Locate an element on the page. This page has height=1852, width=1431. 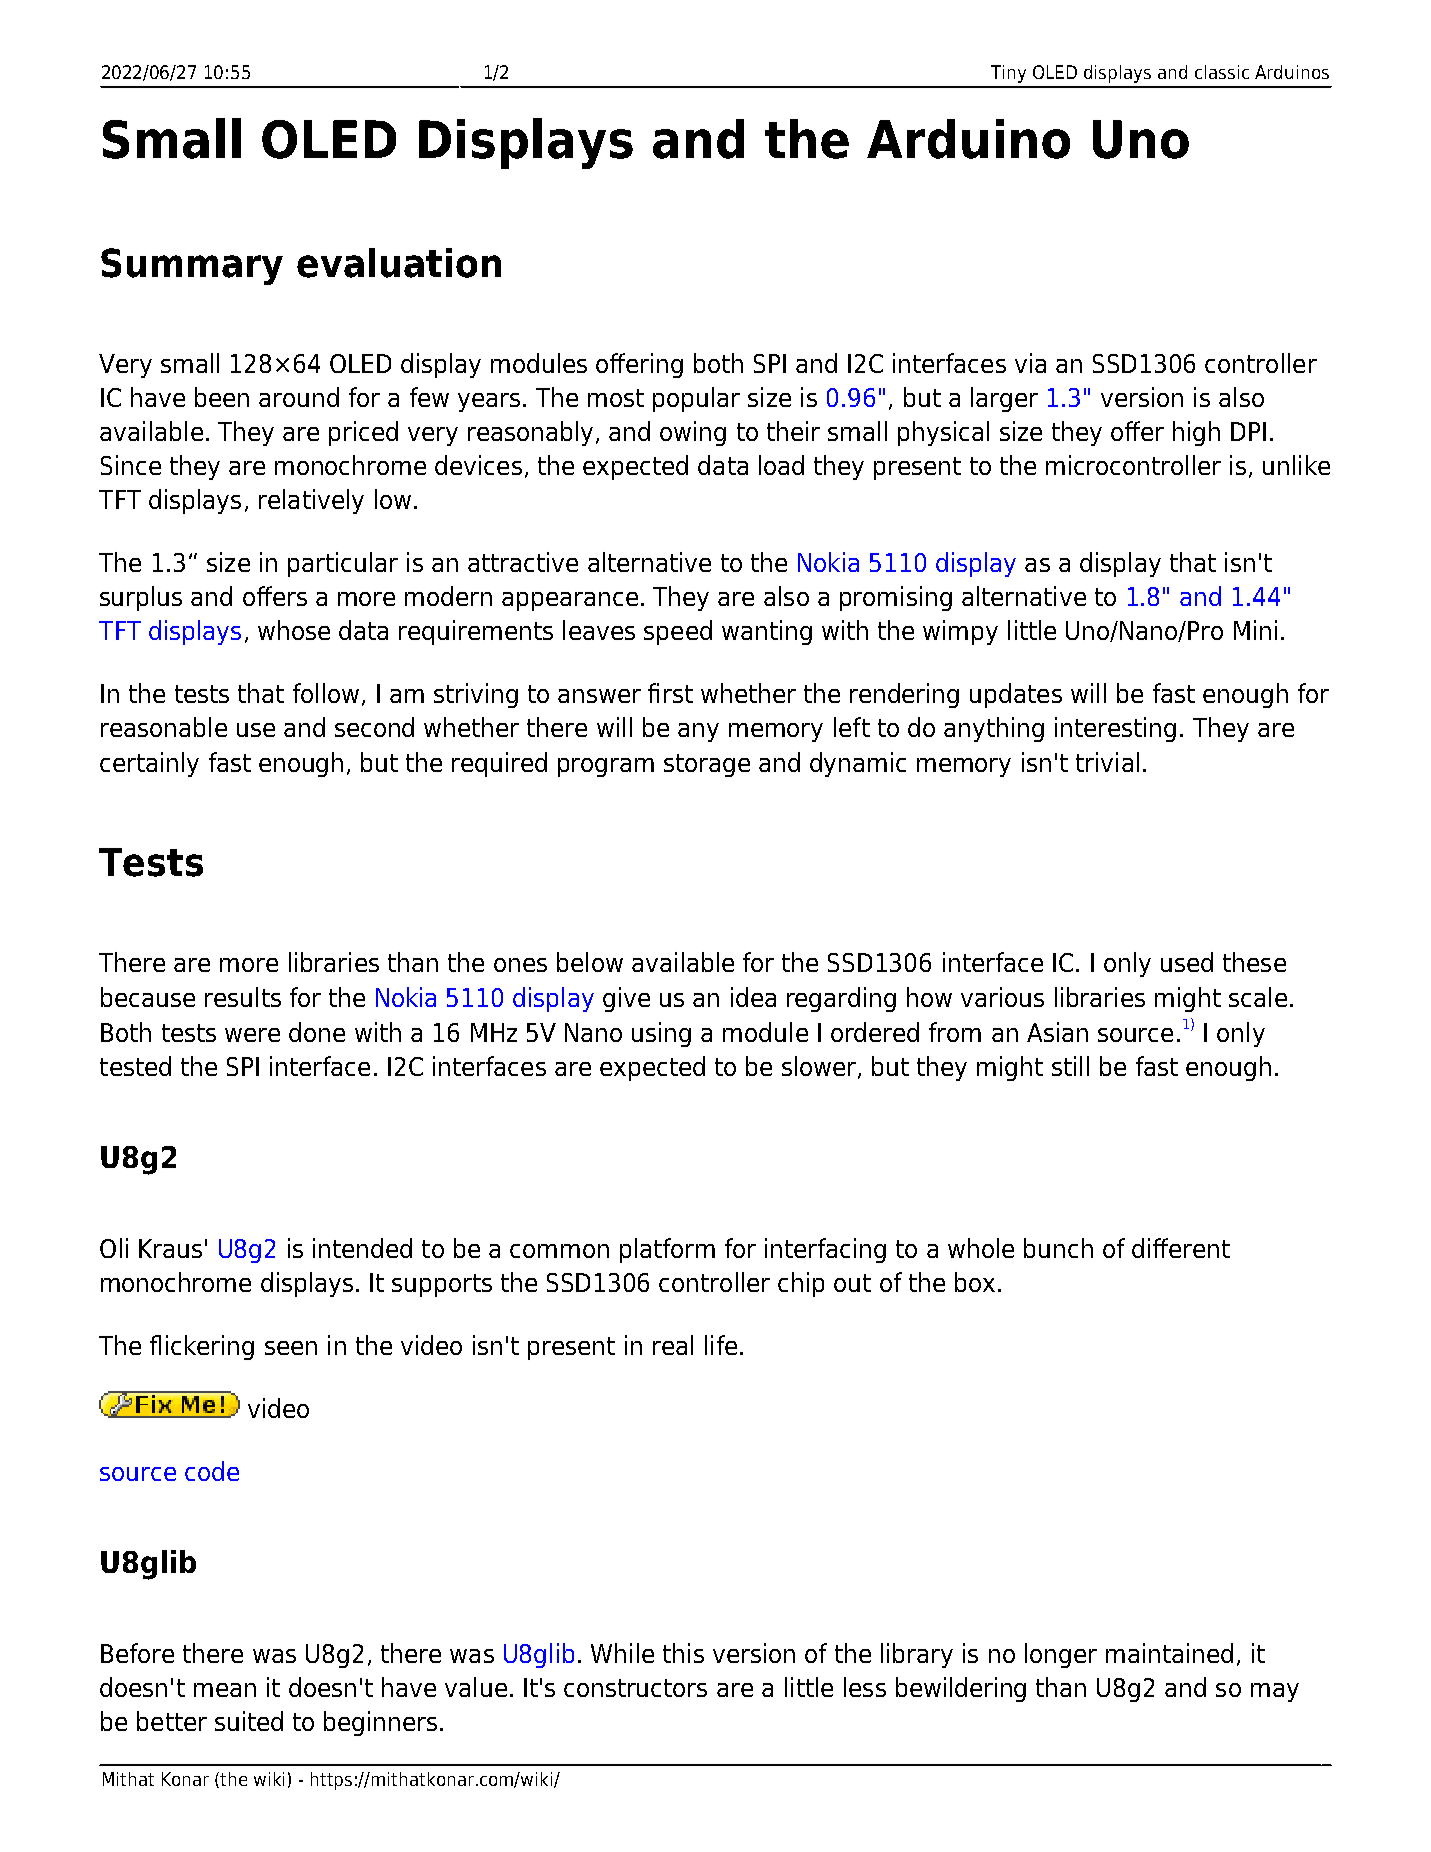
evaluation is located at coordinates (399, 263).
